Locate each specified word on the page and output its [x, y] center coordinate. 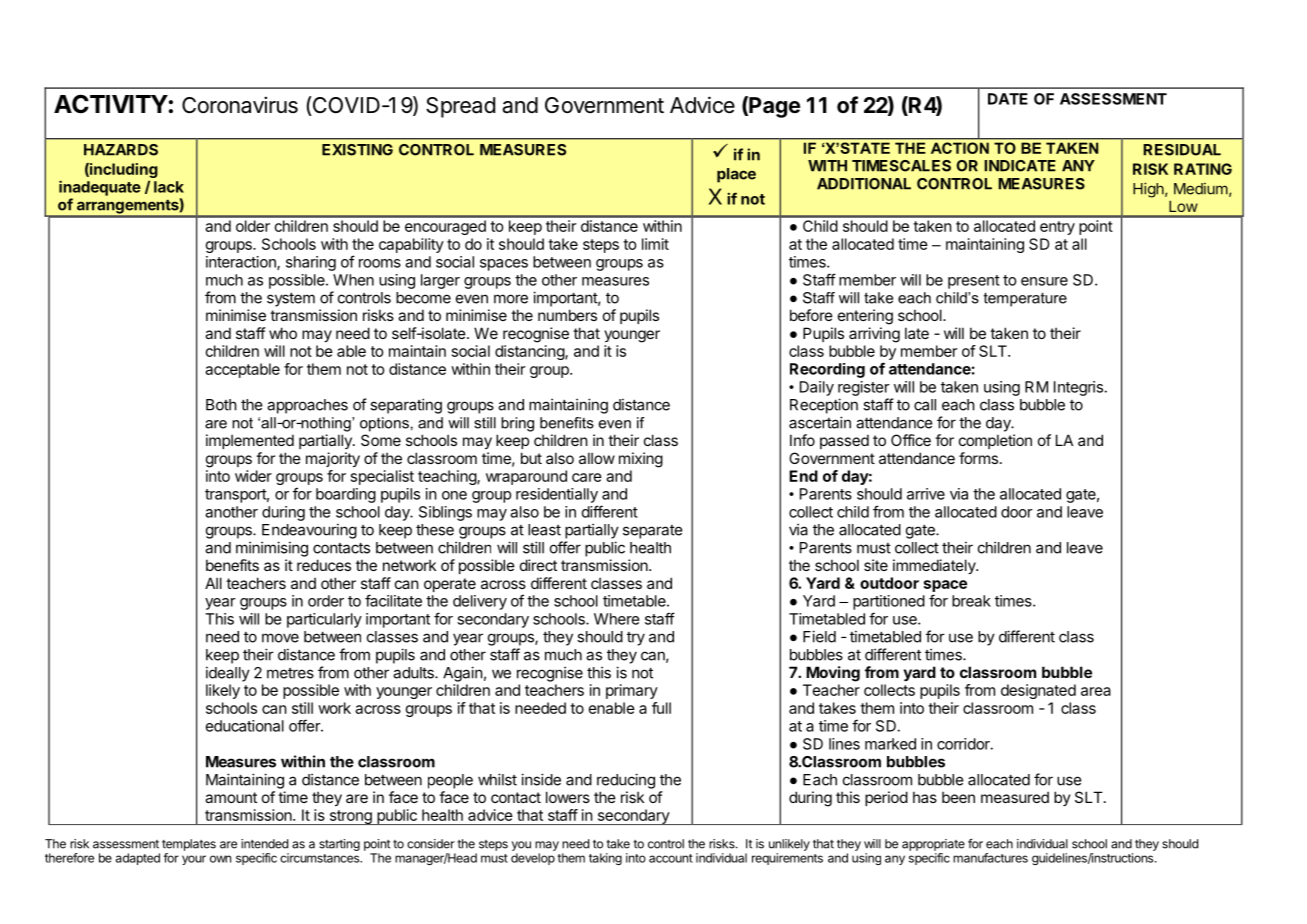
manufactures [990, 858]
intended [264, 844]
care [587, 477]
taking [605, 859]
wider [253, 476]
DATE [1008, 99]
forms [978, 458]
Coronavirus [240, 105]
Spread [460, 107]
